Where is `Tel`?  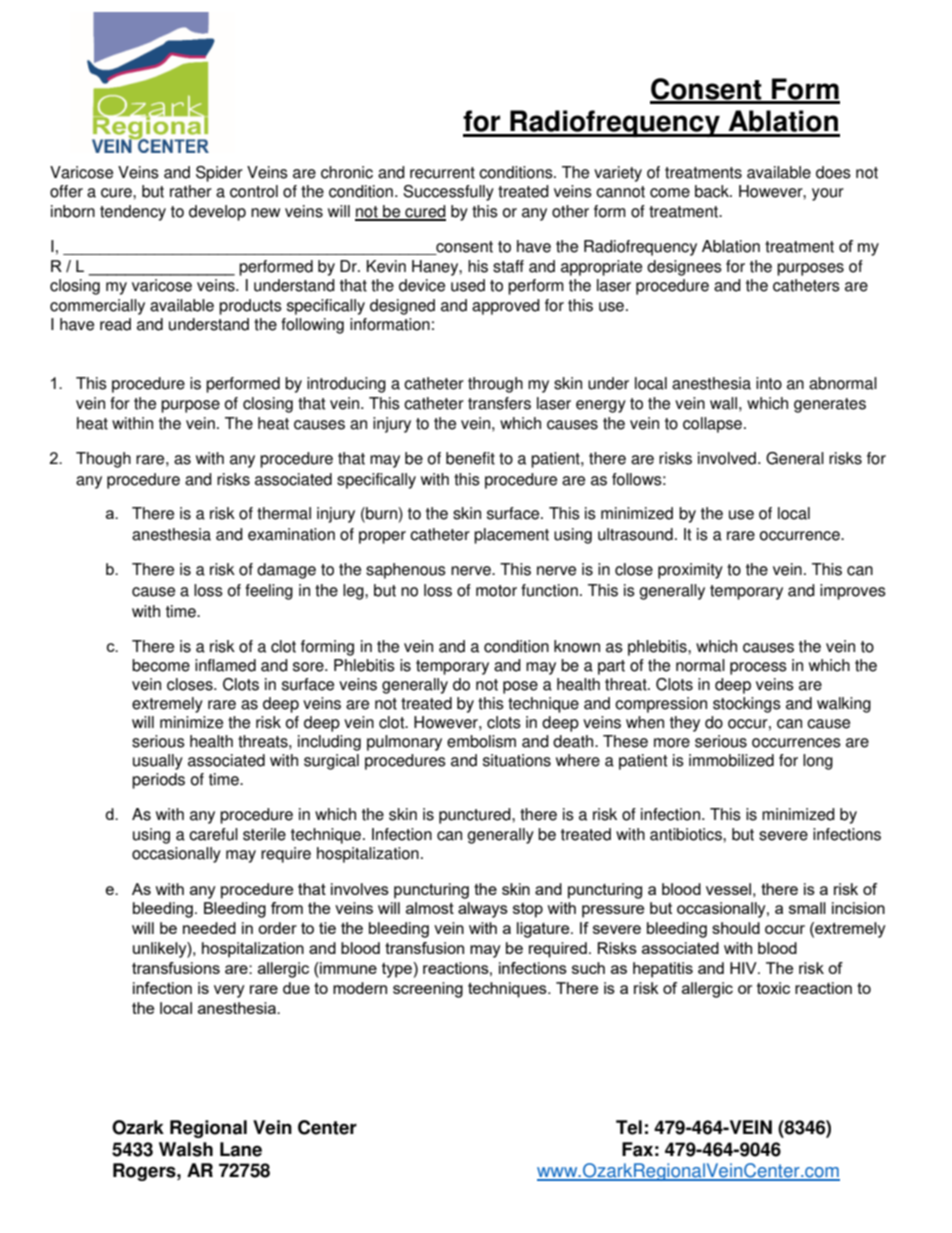
Tel is located at coordinates (629, 1127).
